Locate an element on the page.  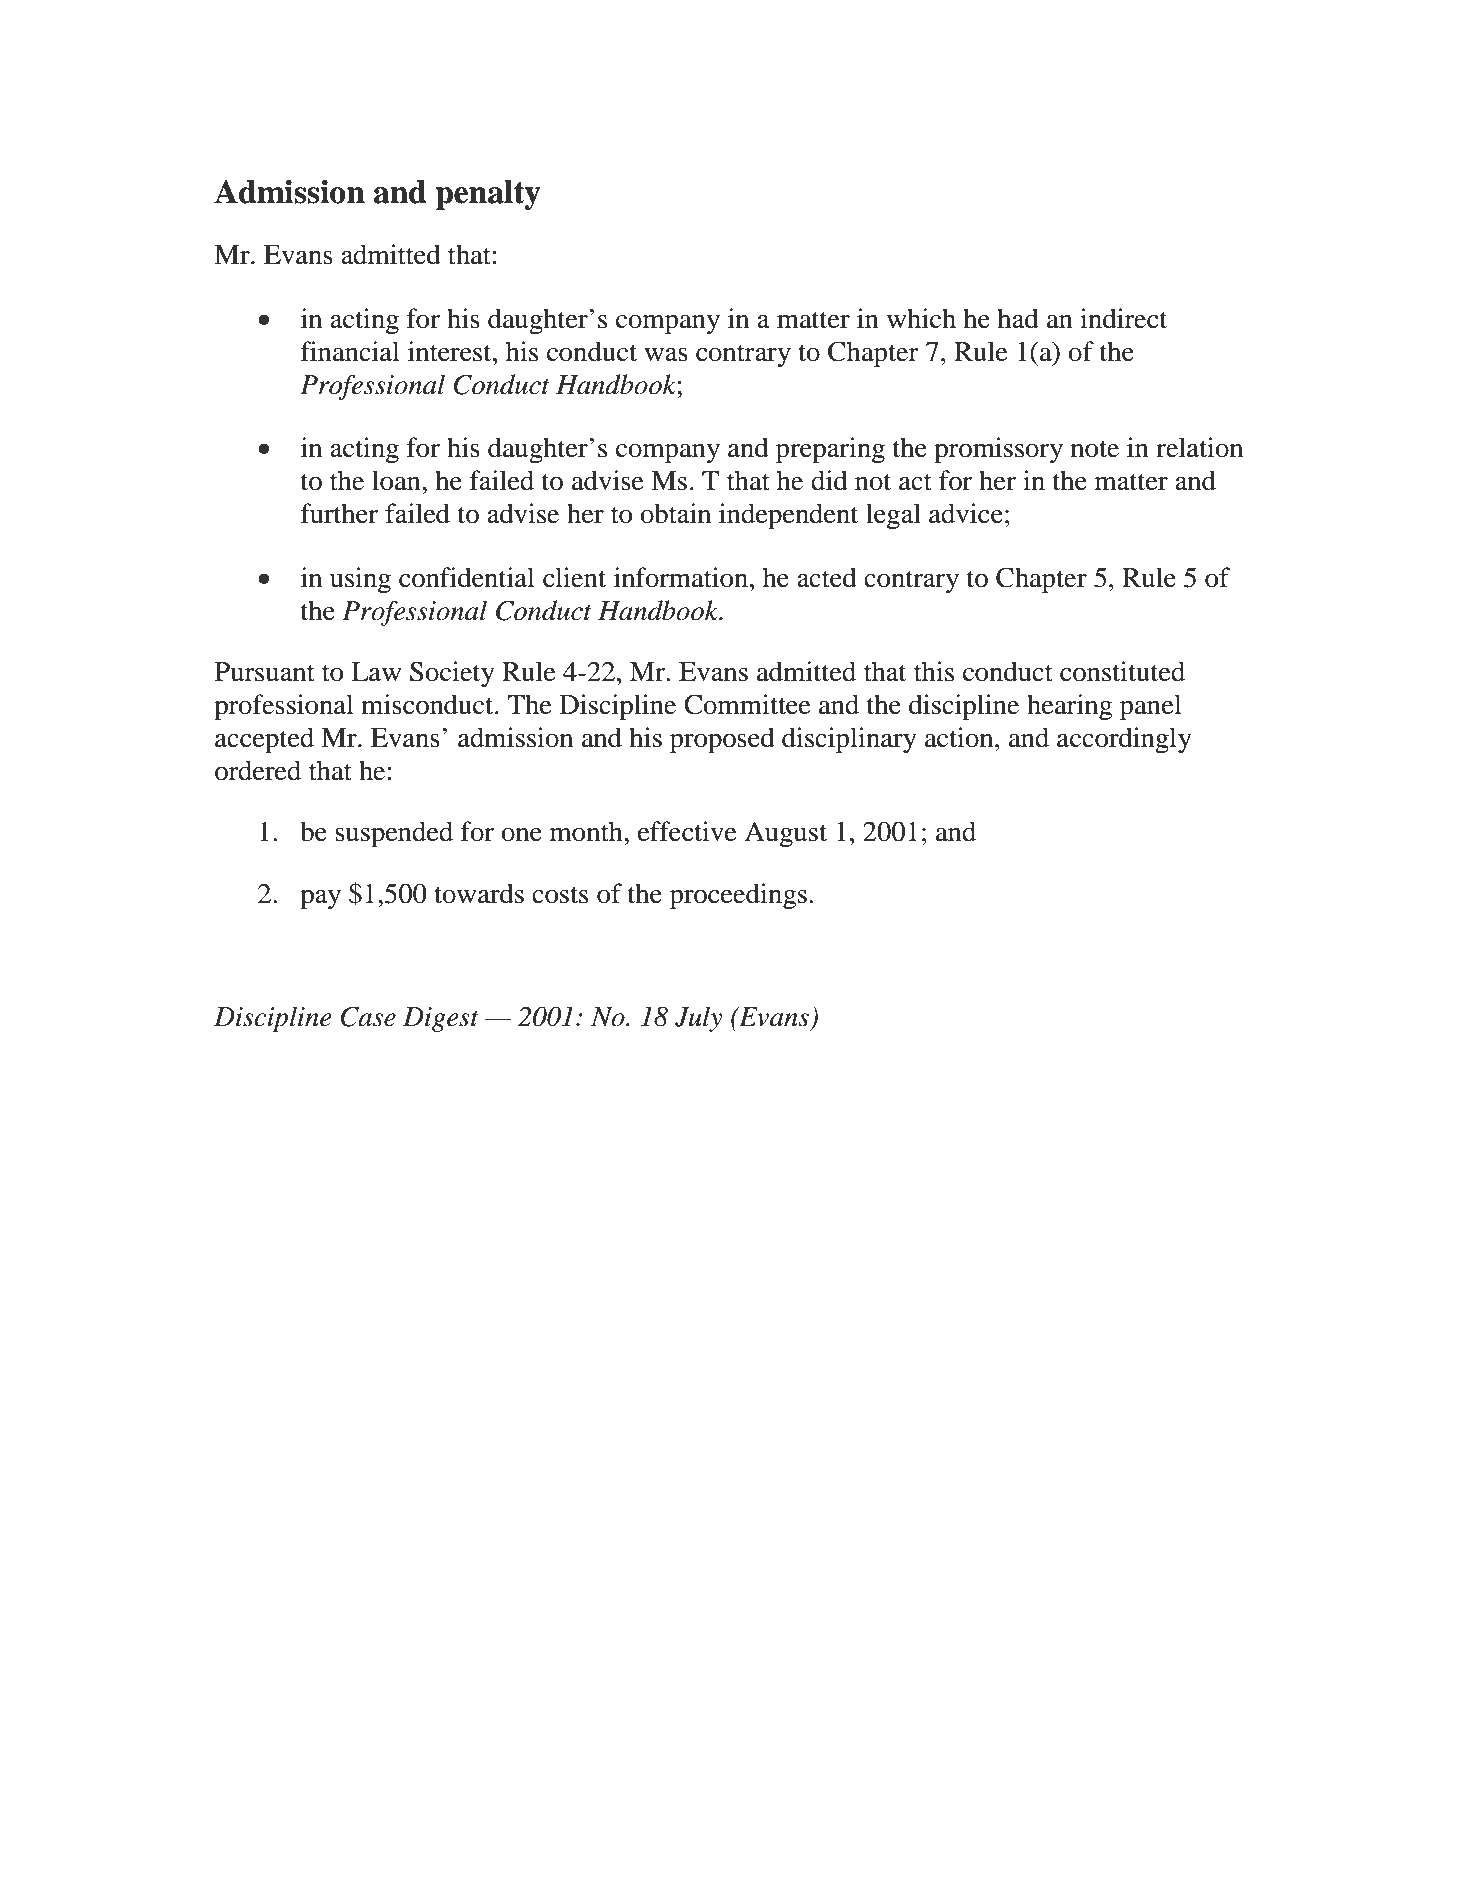
penalty is located at coordinates (488, 195).
